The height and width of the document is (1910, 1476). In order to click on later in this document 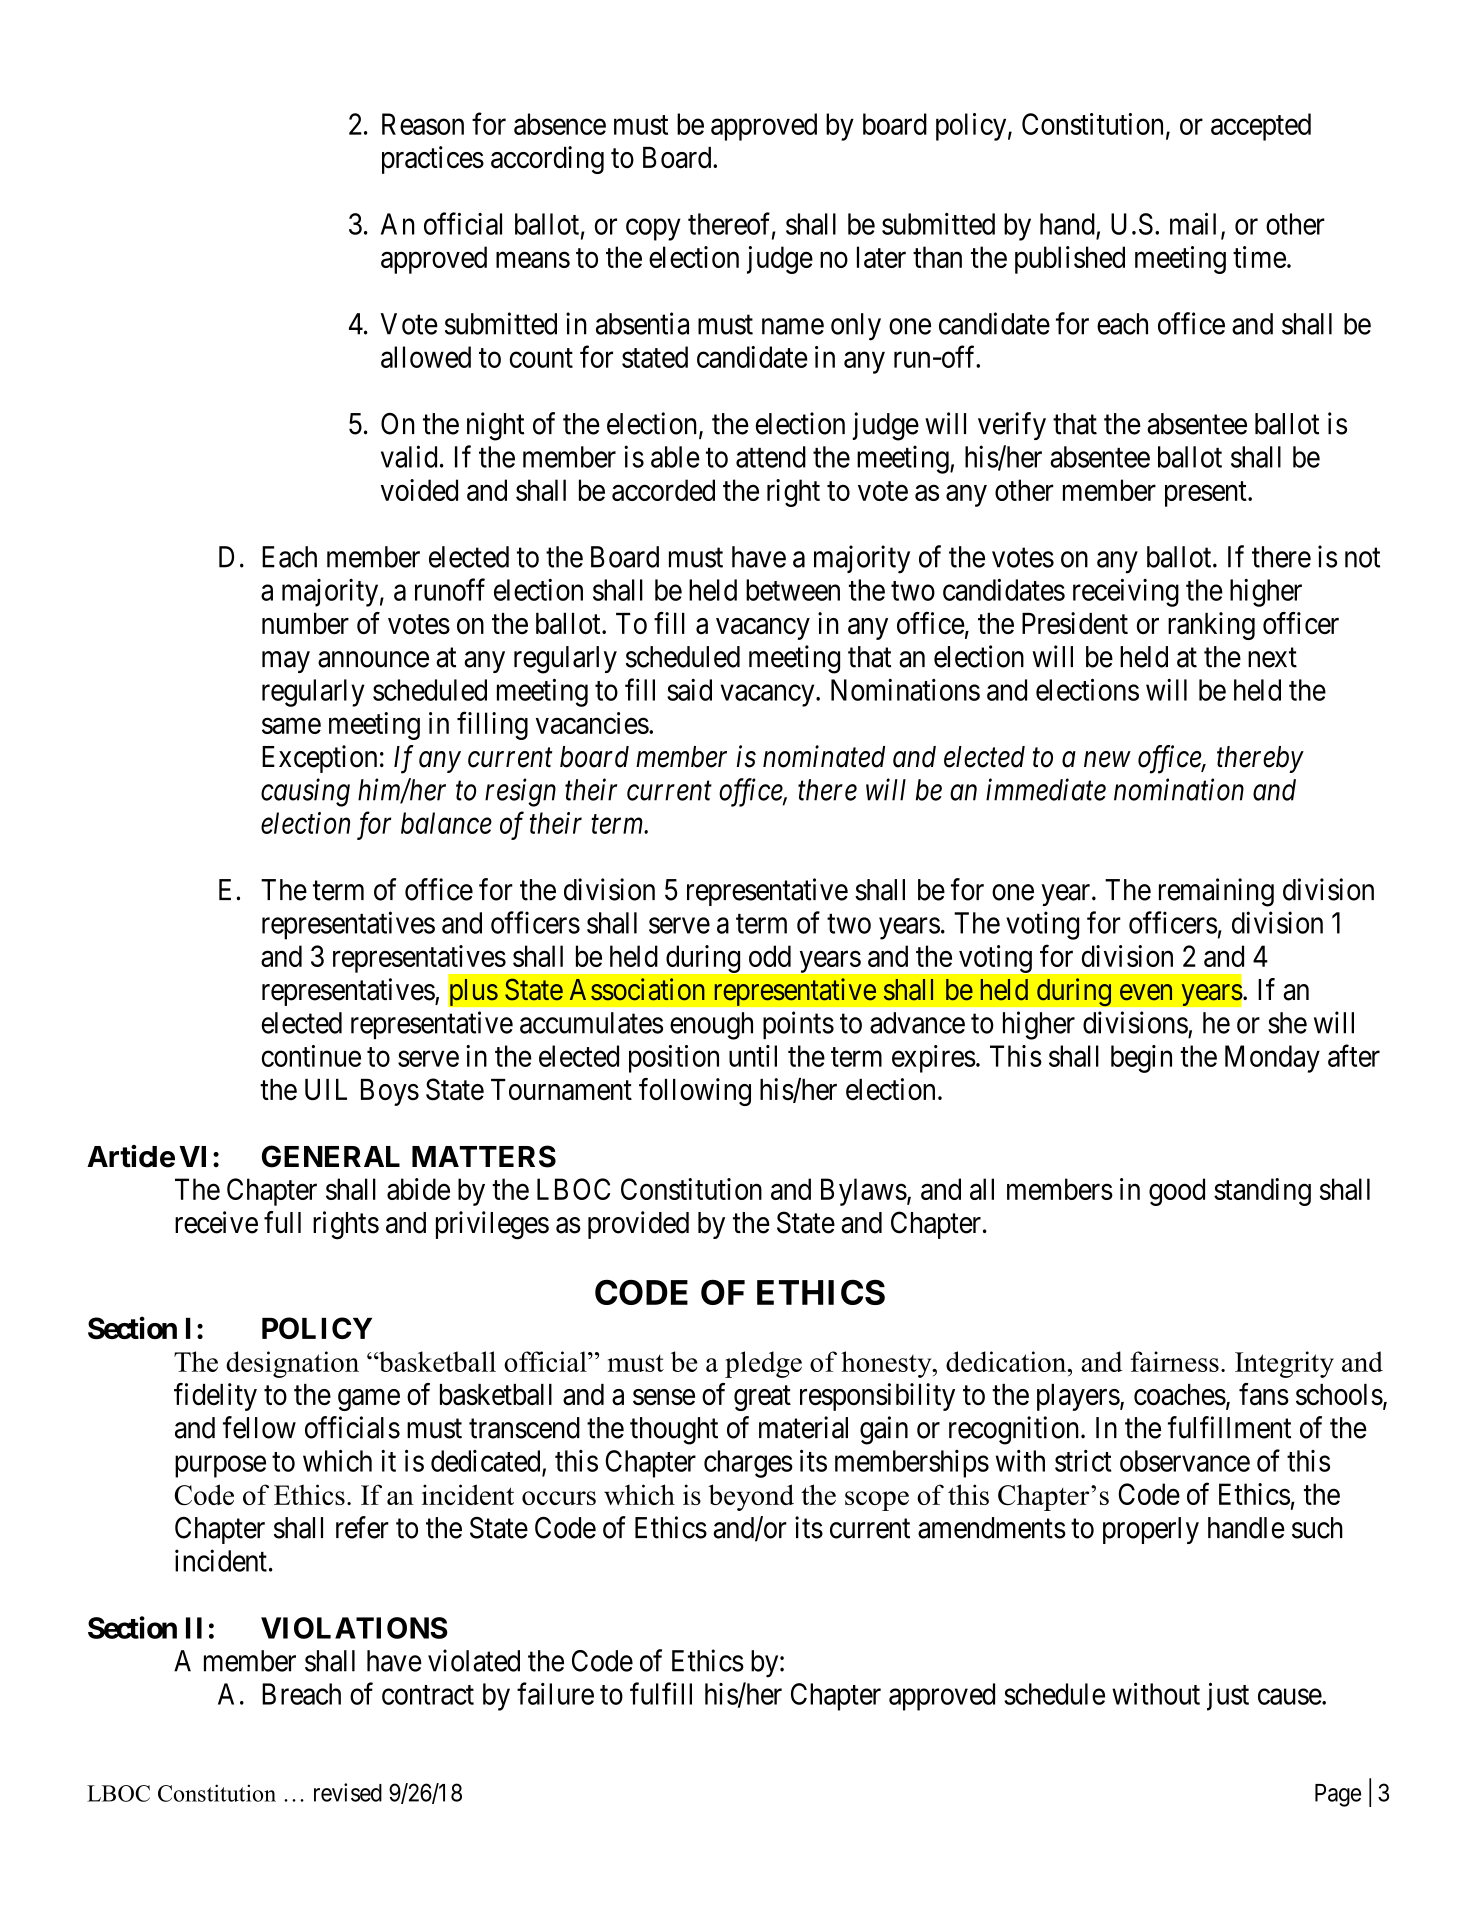, I will do `click(881, 257)`.
